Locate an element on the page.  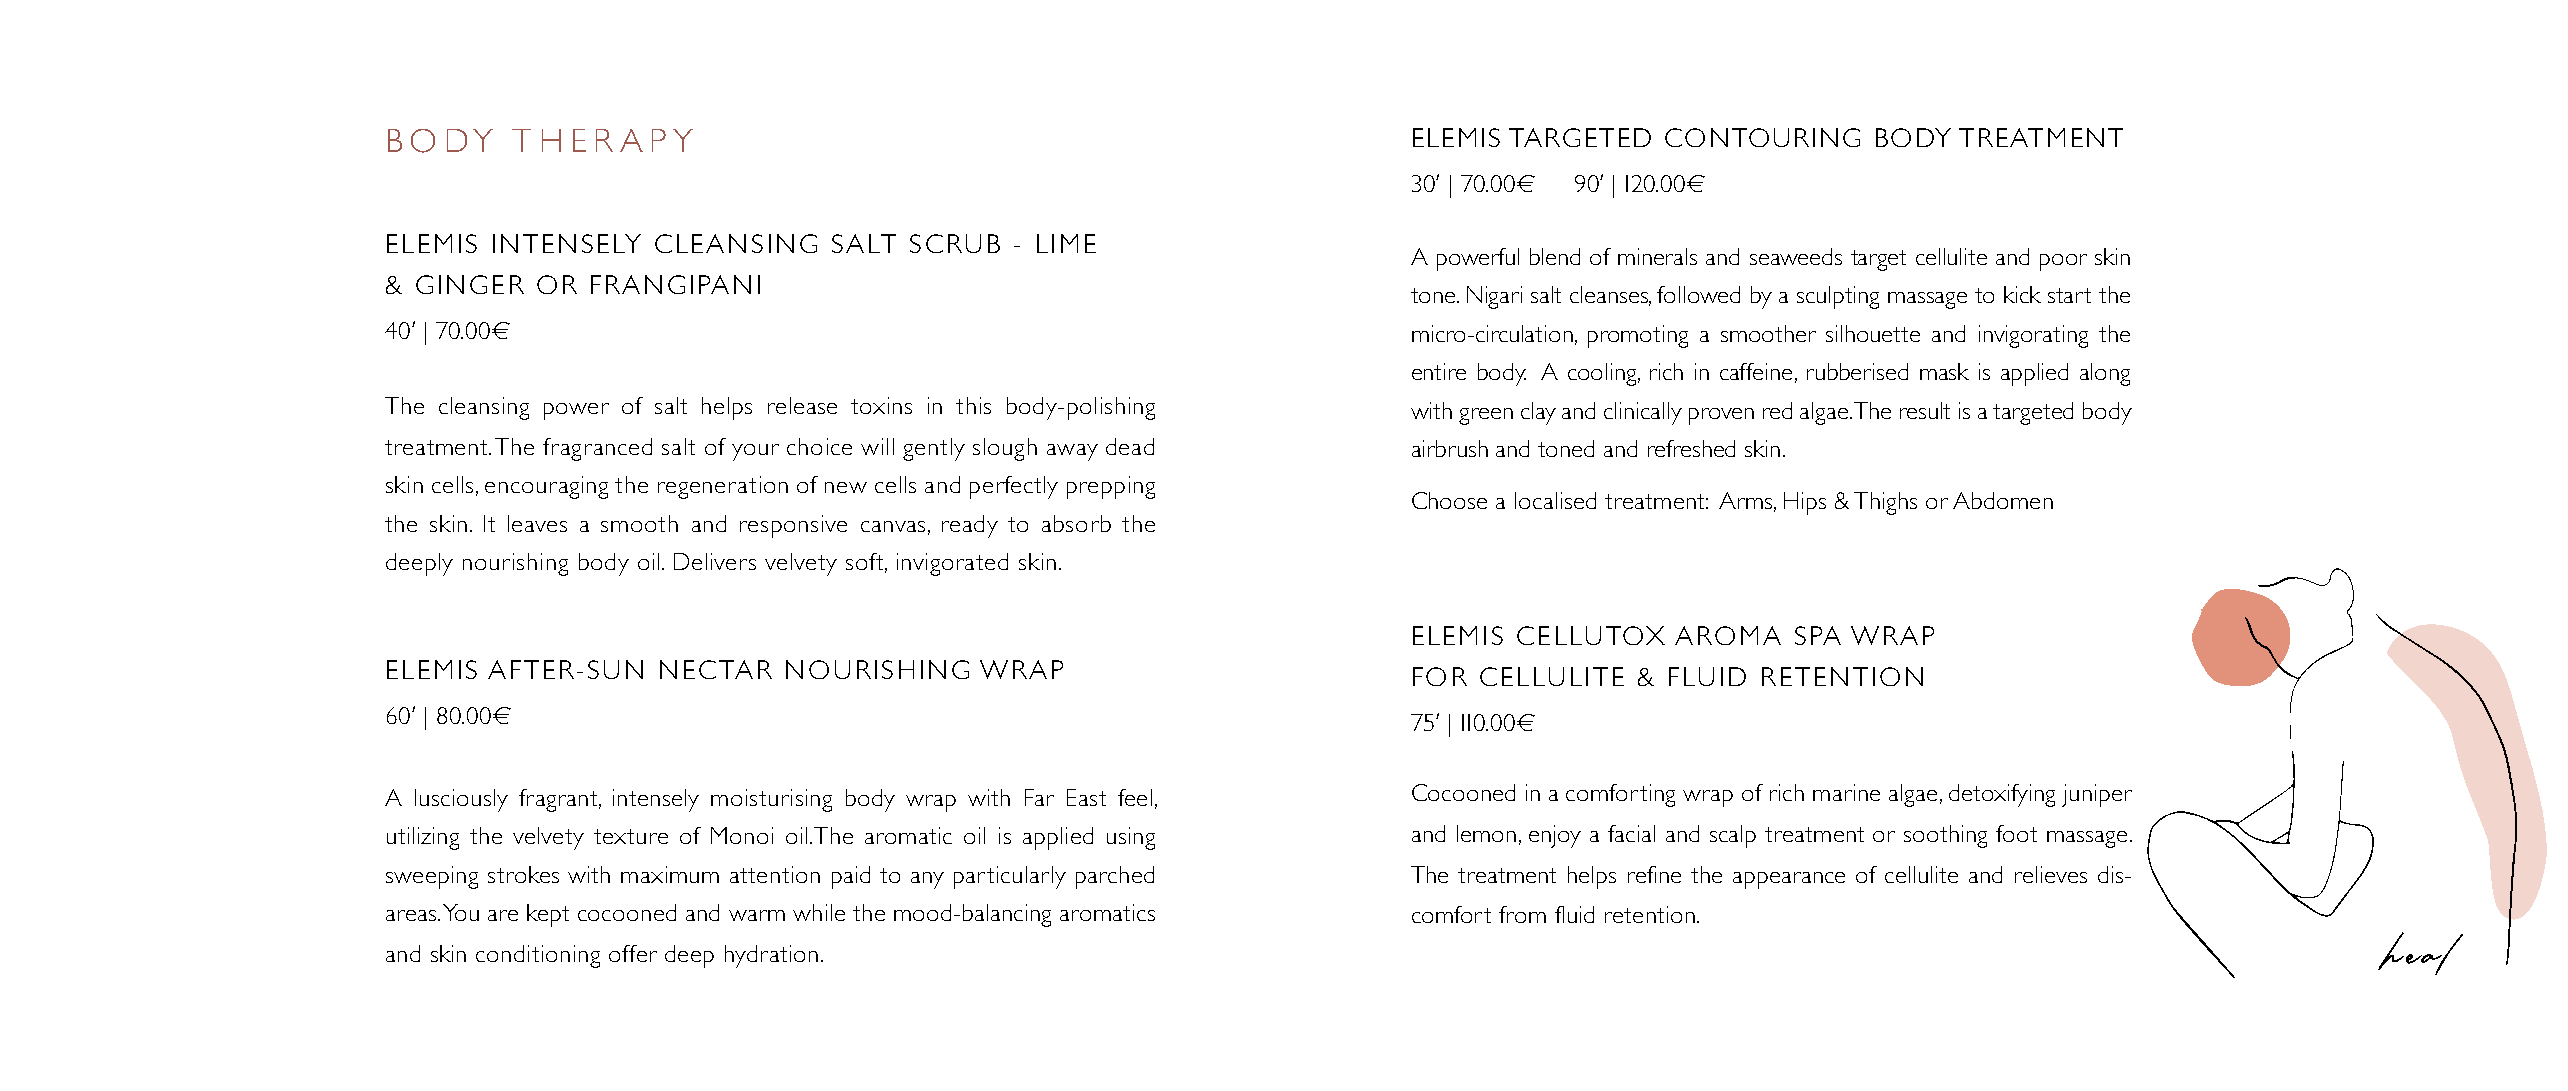
CONTOURING is located at coordinates (1762, 137).
